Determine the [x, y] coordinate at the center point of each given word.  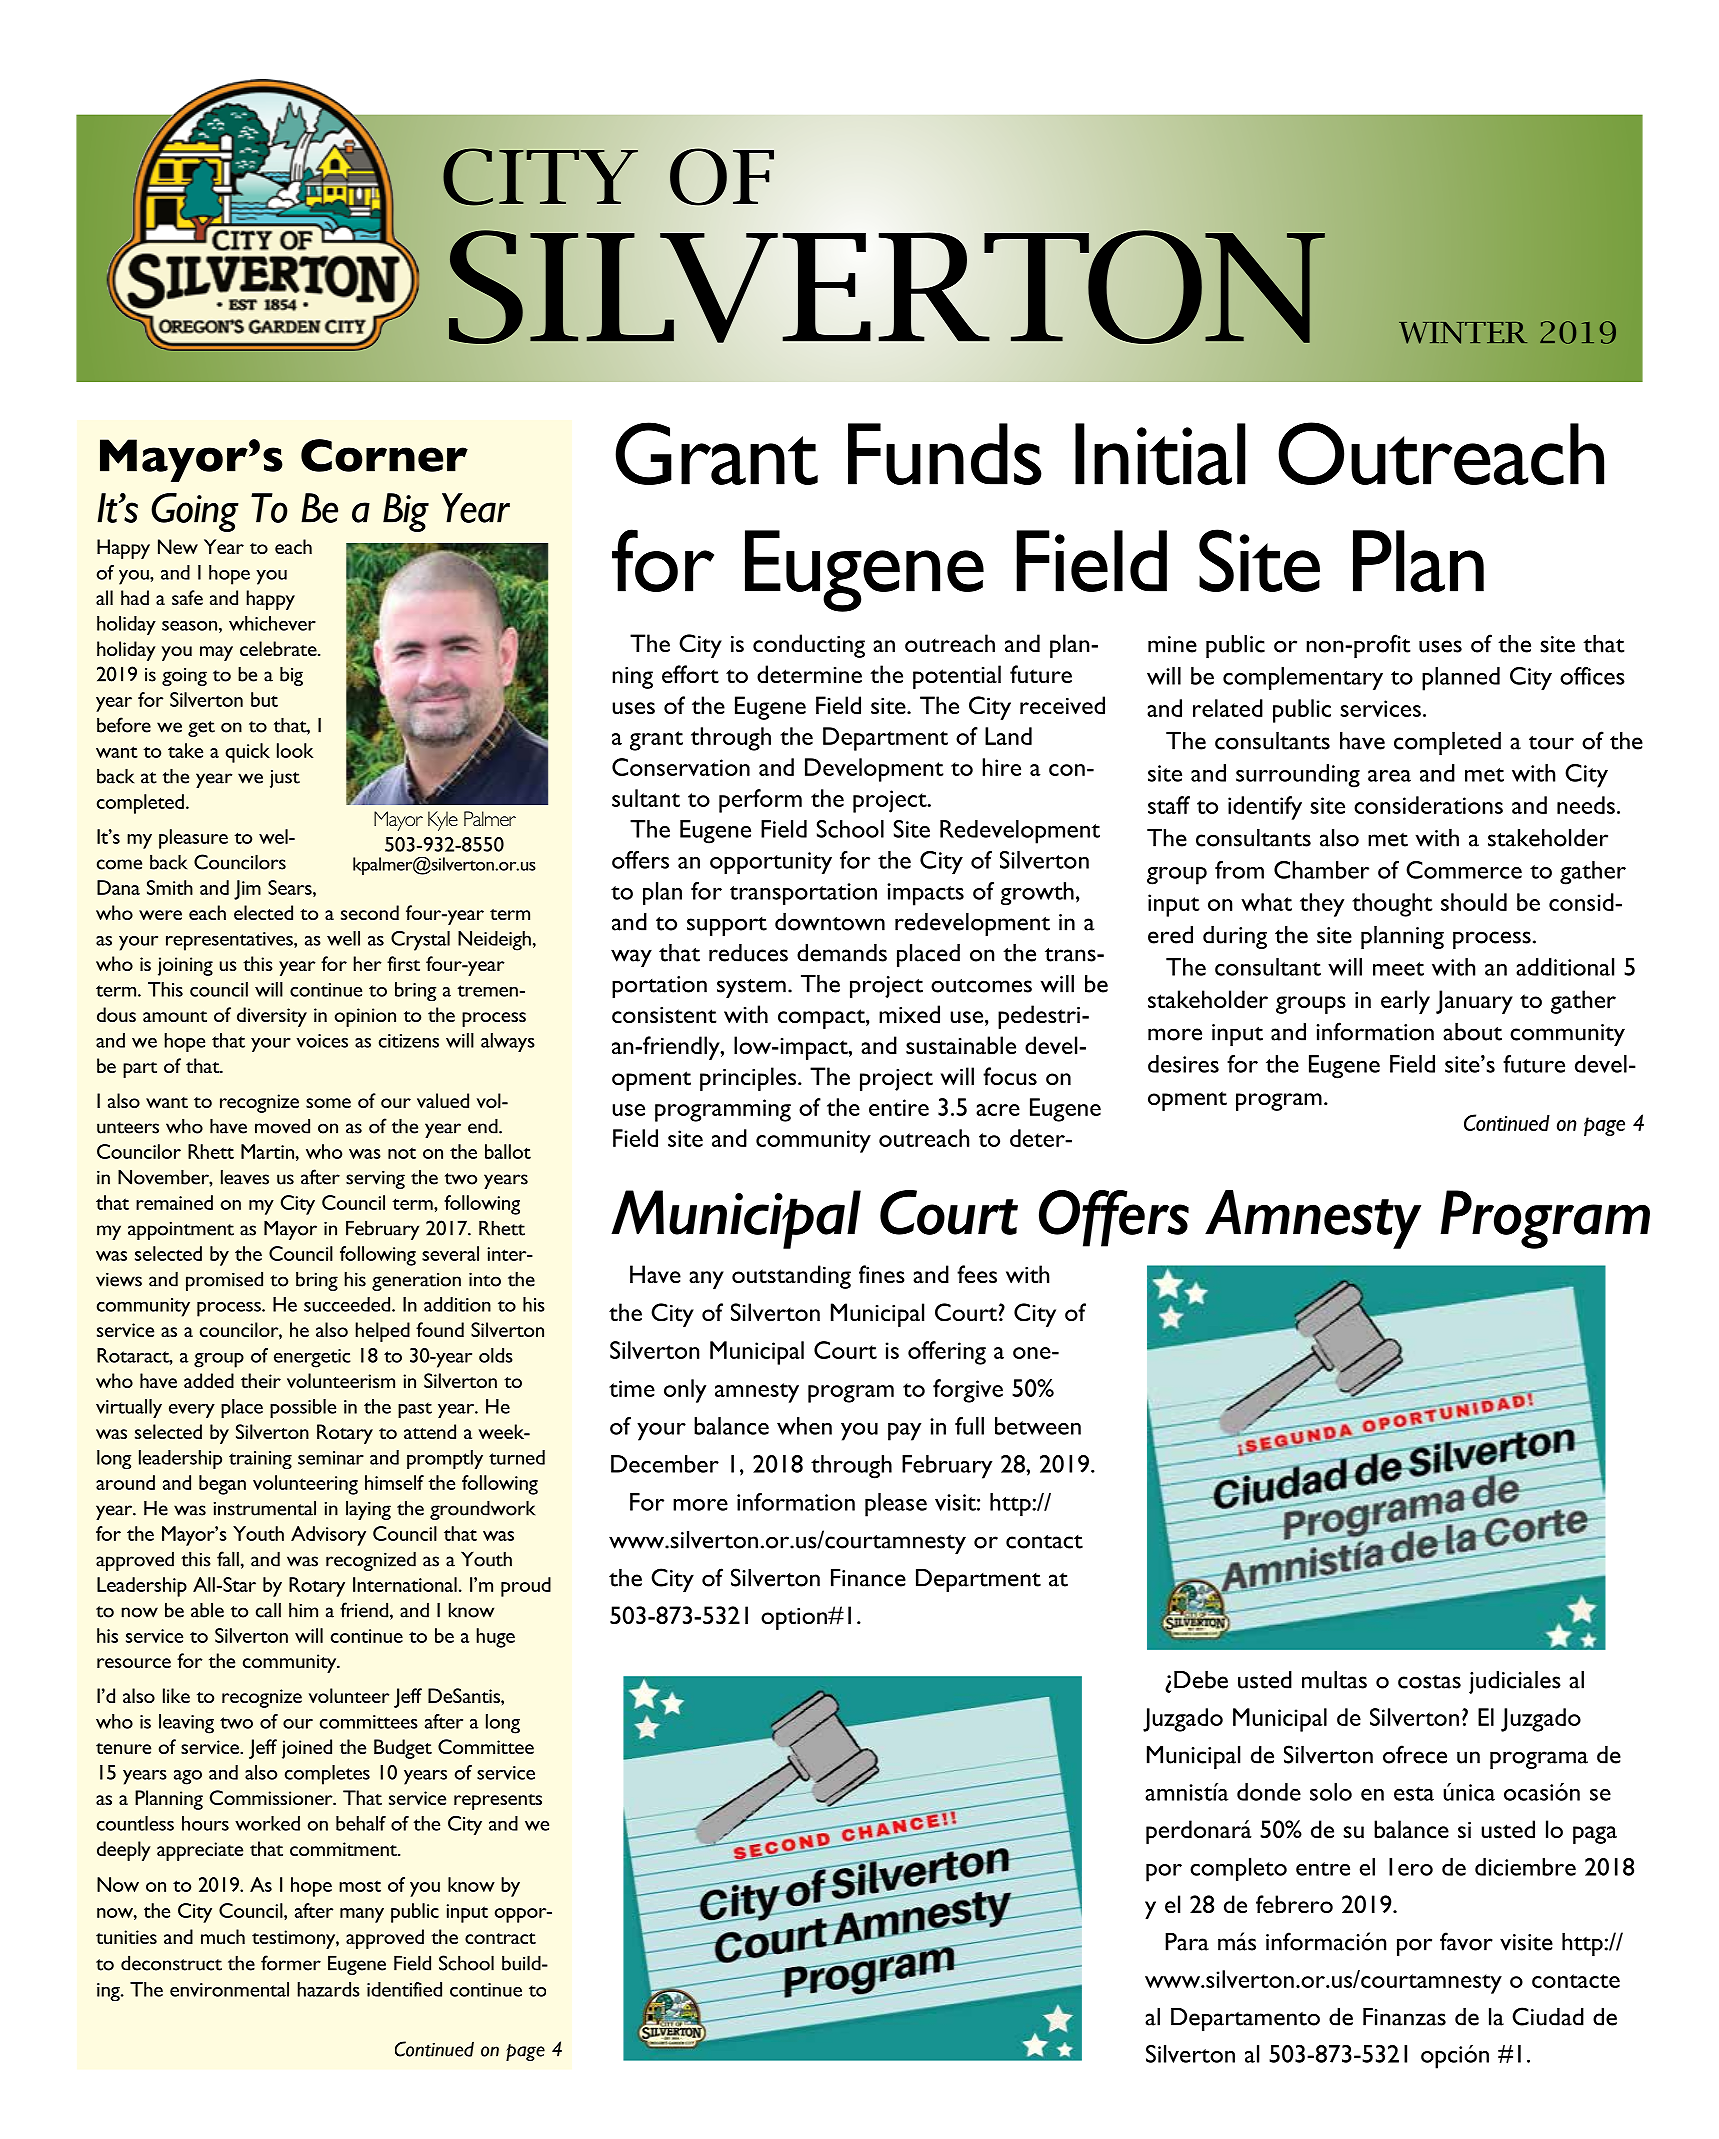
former [291, 1963]
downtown [830, 922]
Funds [945, 454]
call [268, 1610]
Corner [384, 455]
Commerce [1464, 870]
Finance [868, 1578]
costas [1429, 1682]
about [1472, 1032]
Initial [1160, 454]
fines [882, 1274]
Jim [247, 890]
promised [224, 1281]
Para [1187, 1942]
